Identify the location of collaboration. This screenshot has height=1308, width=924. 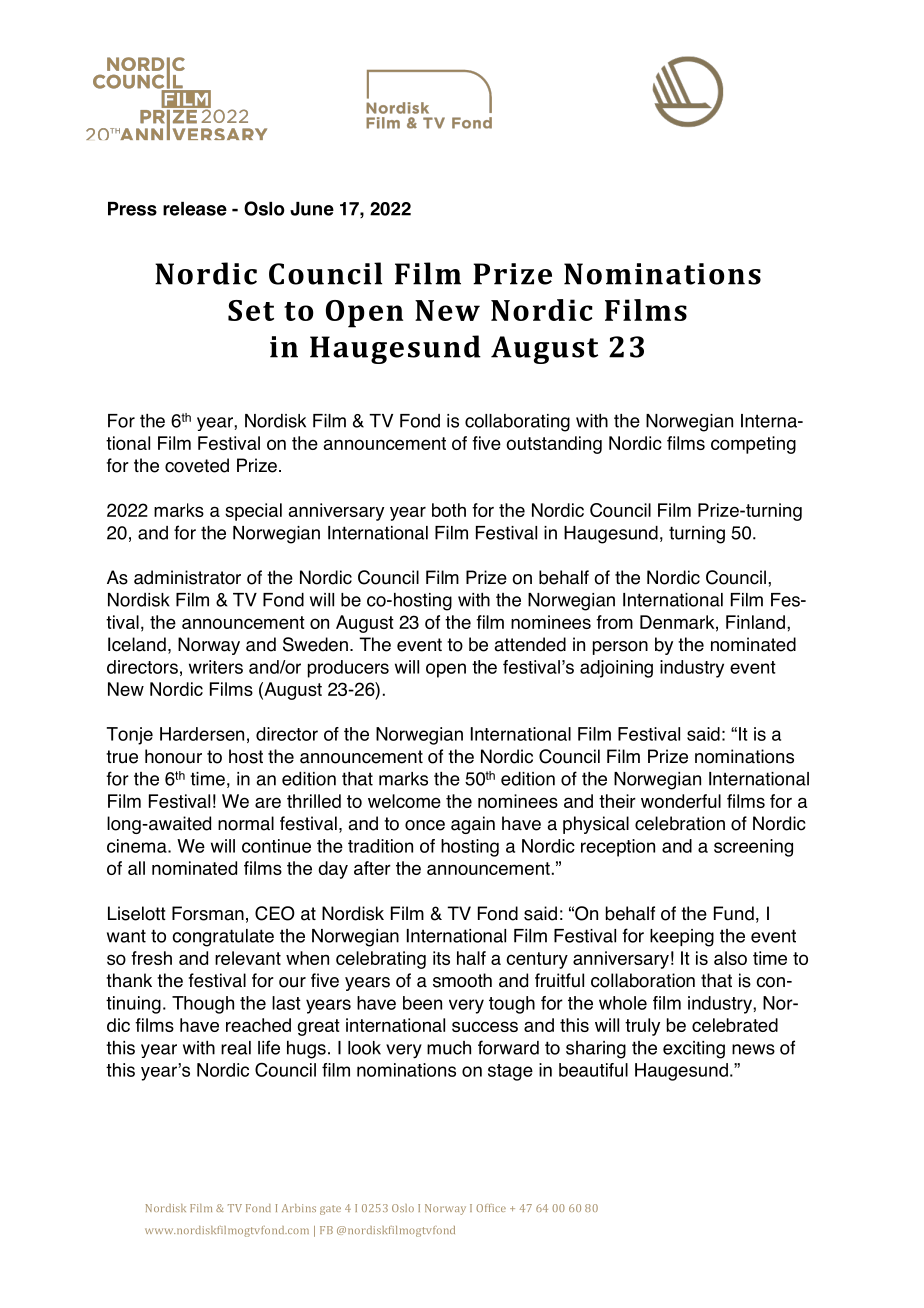
(643, 980).
